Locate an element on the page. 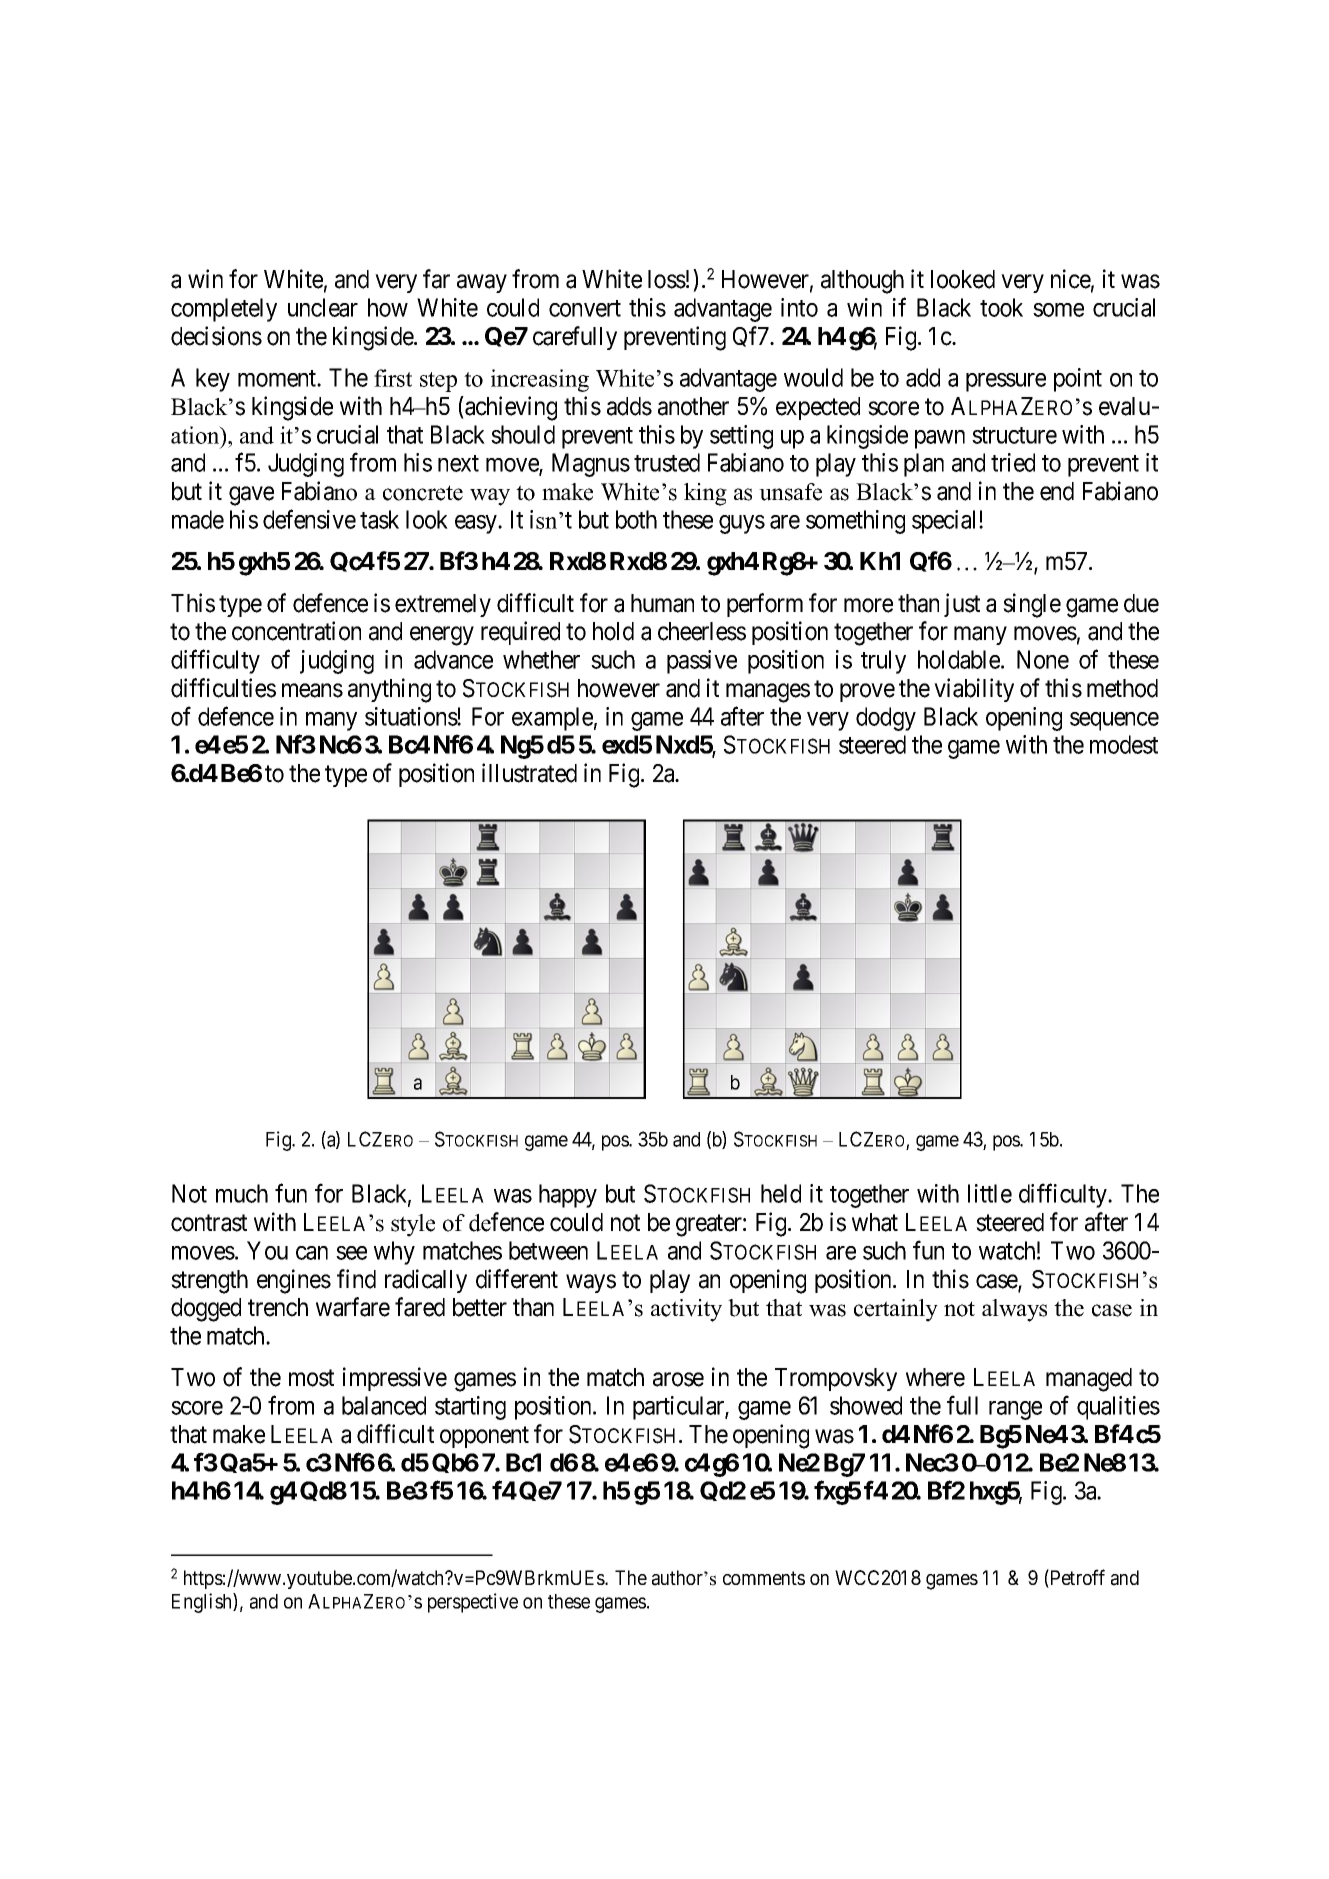  took is located at coordinates (1001, 307).
